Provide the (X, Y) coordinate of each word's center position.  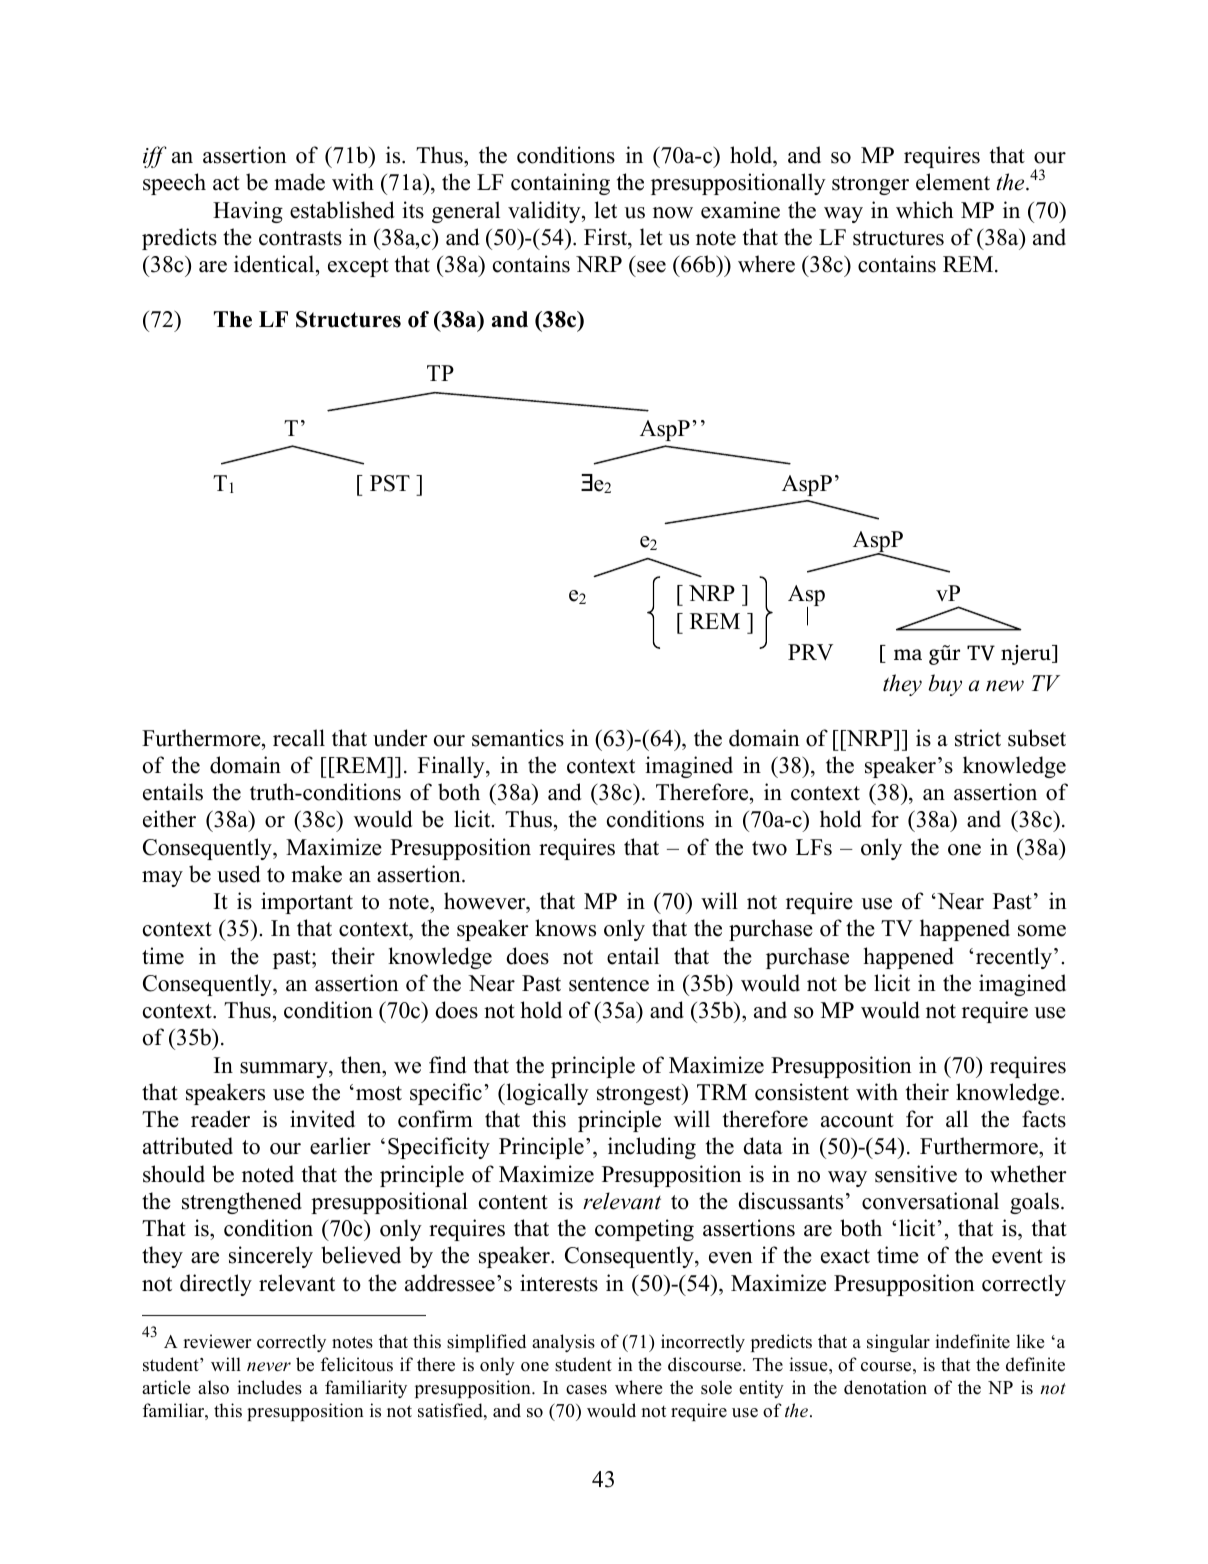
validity (545, 212)
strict (978, 738)
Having (248, 212)
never (269, 1366)
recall (299, 738)
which (924, 210)
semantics (518, 738)
